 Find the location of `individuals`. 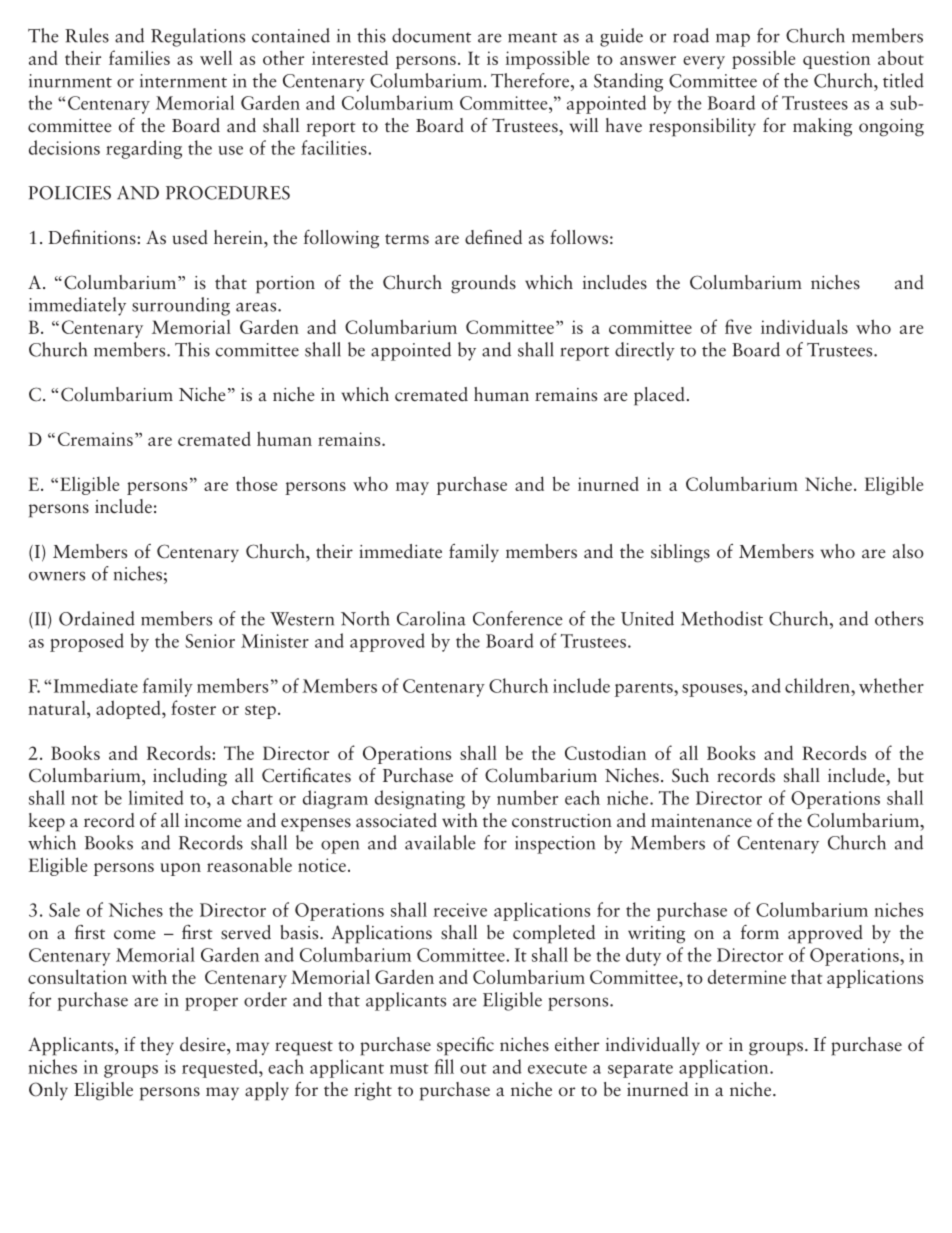

individuals is located at coordinates (804, 327).
